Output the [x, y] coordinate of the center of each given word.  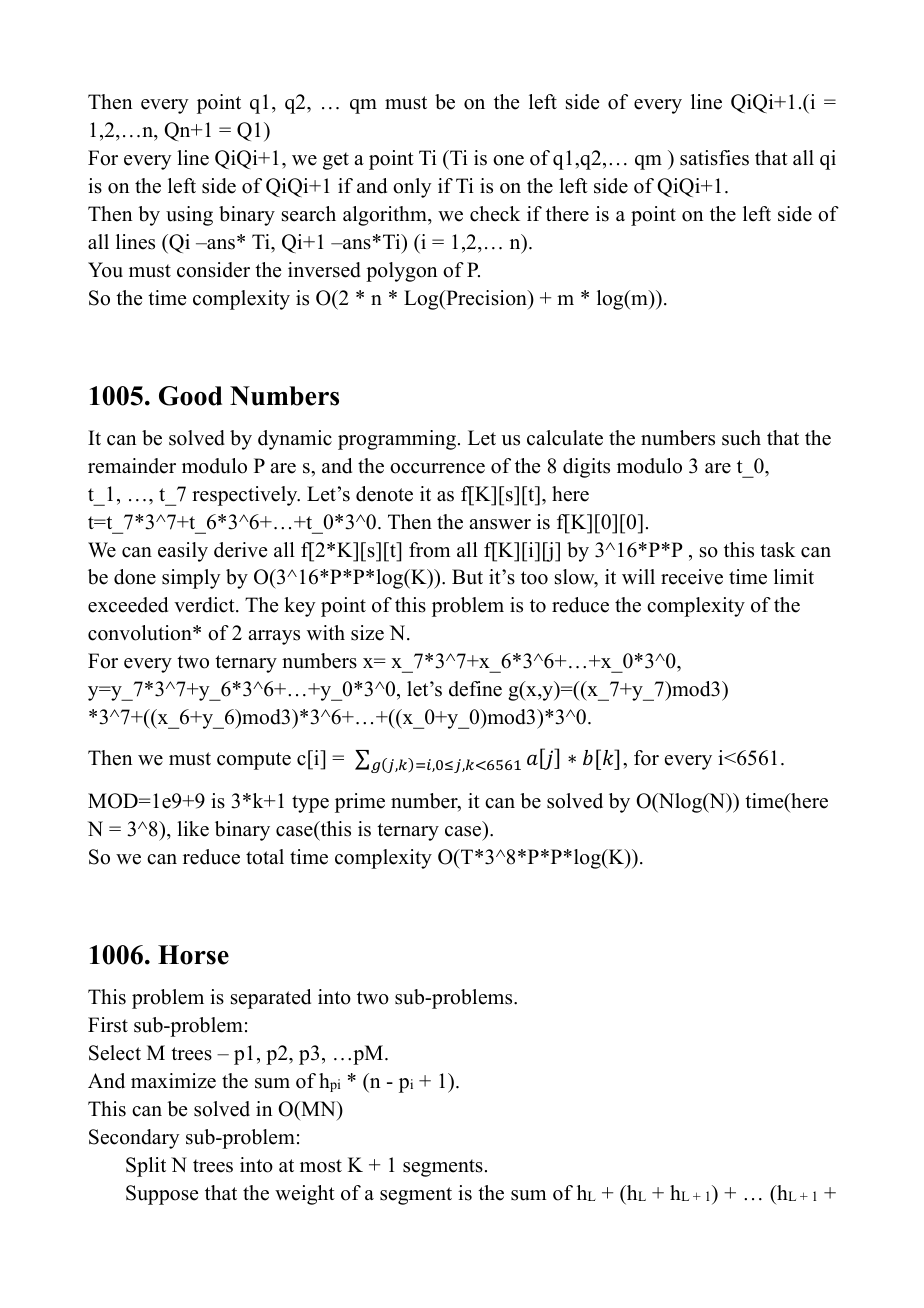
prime [360, 803]
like [193, 829]
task [777, 550]
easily [183, 552]
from [429, 550]
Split [146, 1167]
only [412, 188]
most [321, 1166]
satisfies [714, 158]
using [189, 216]
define [475, 689]
